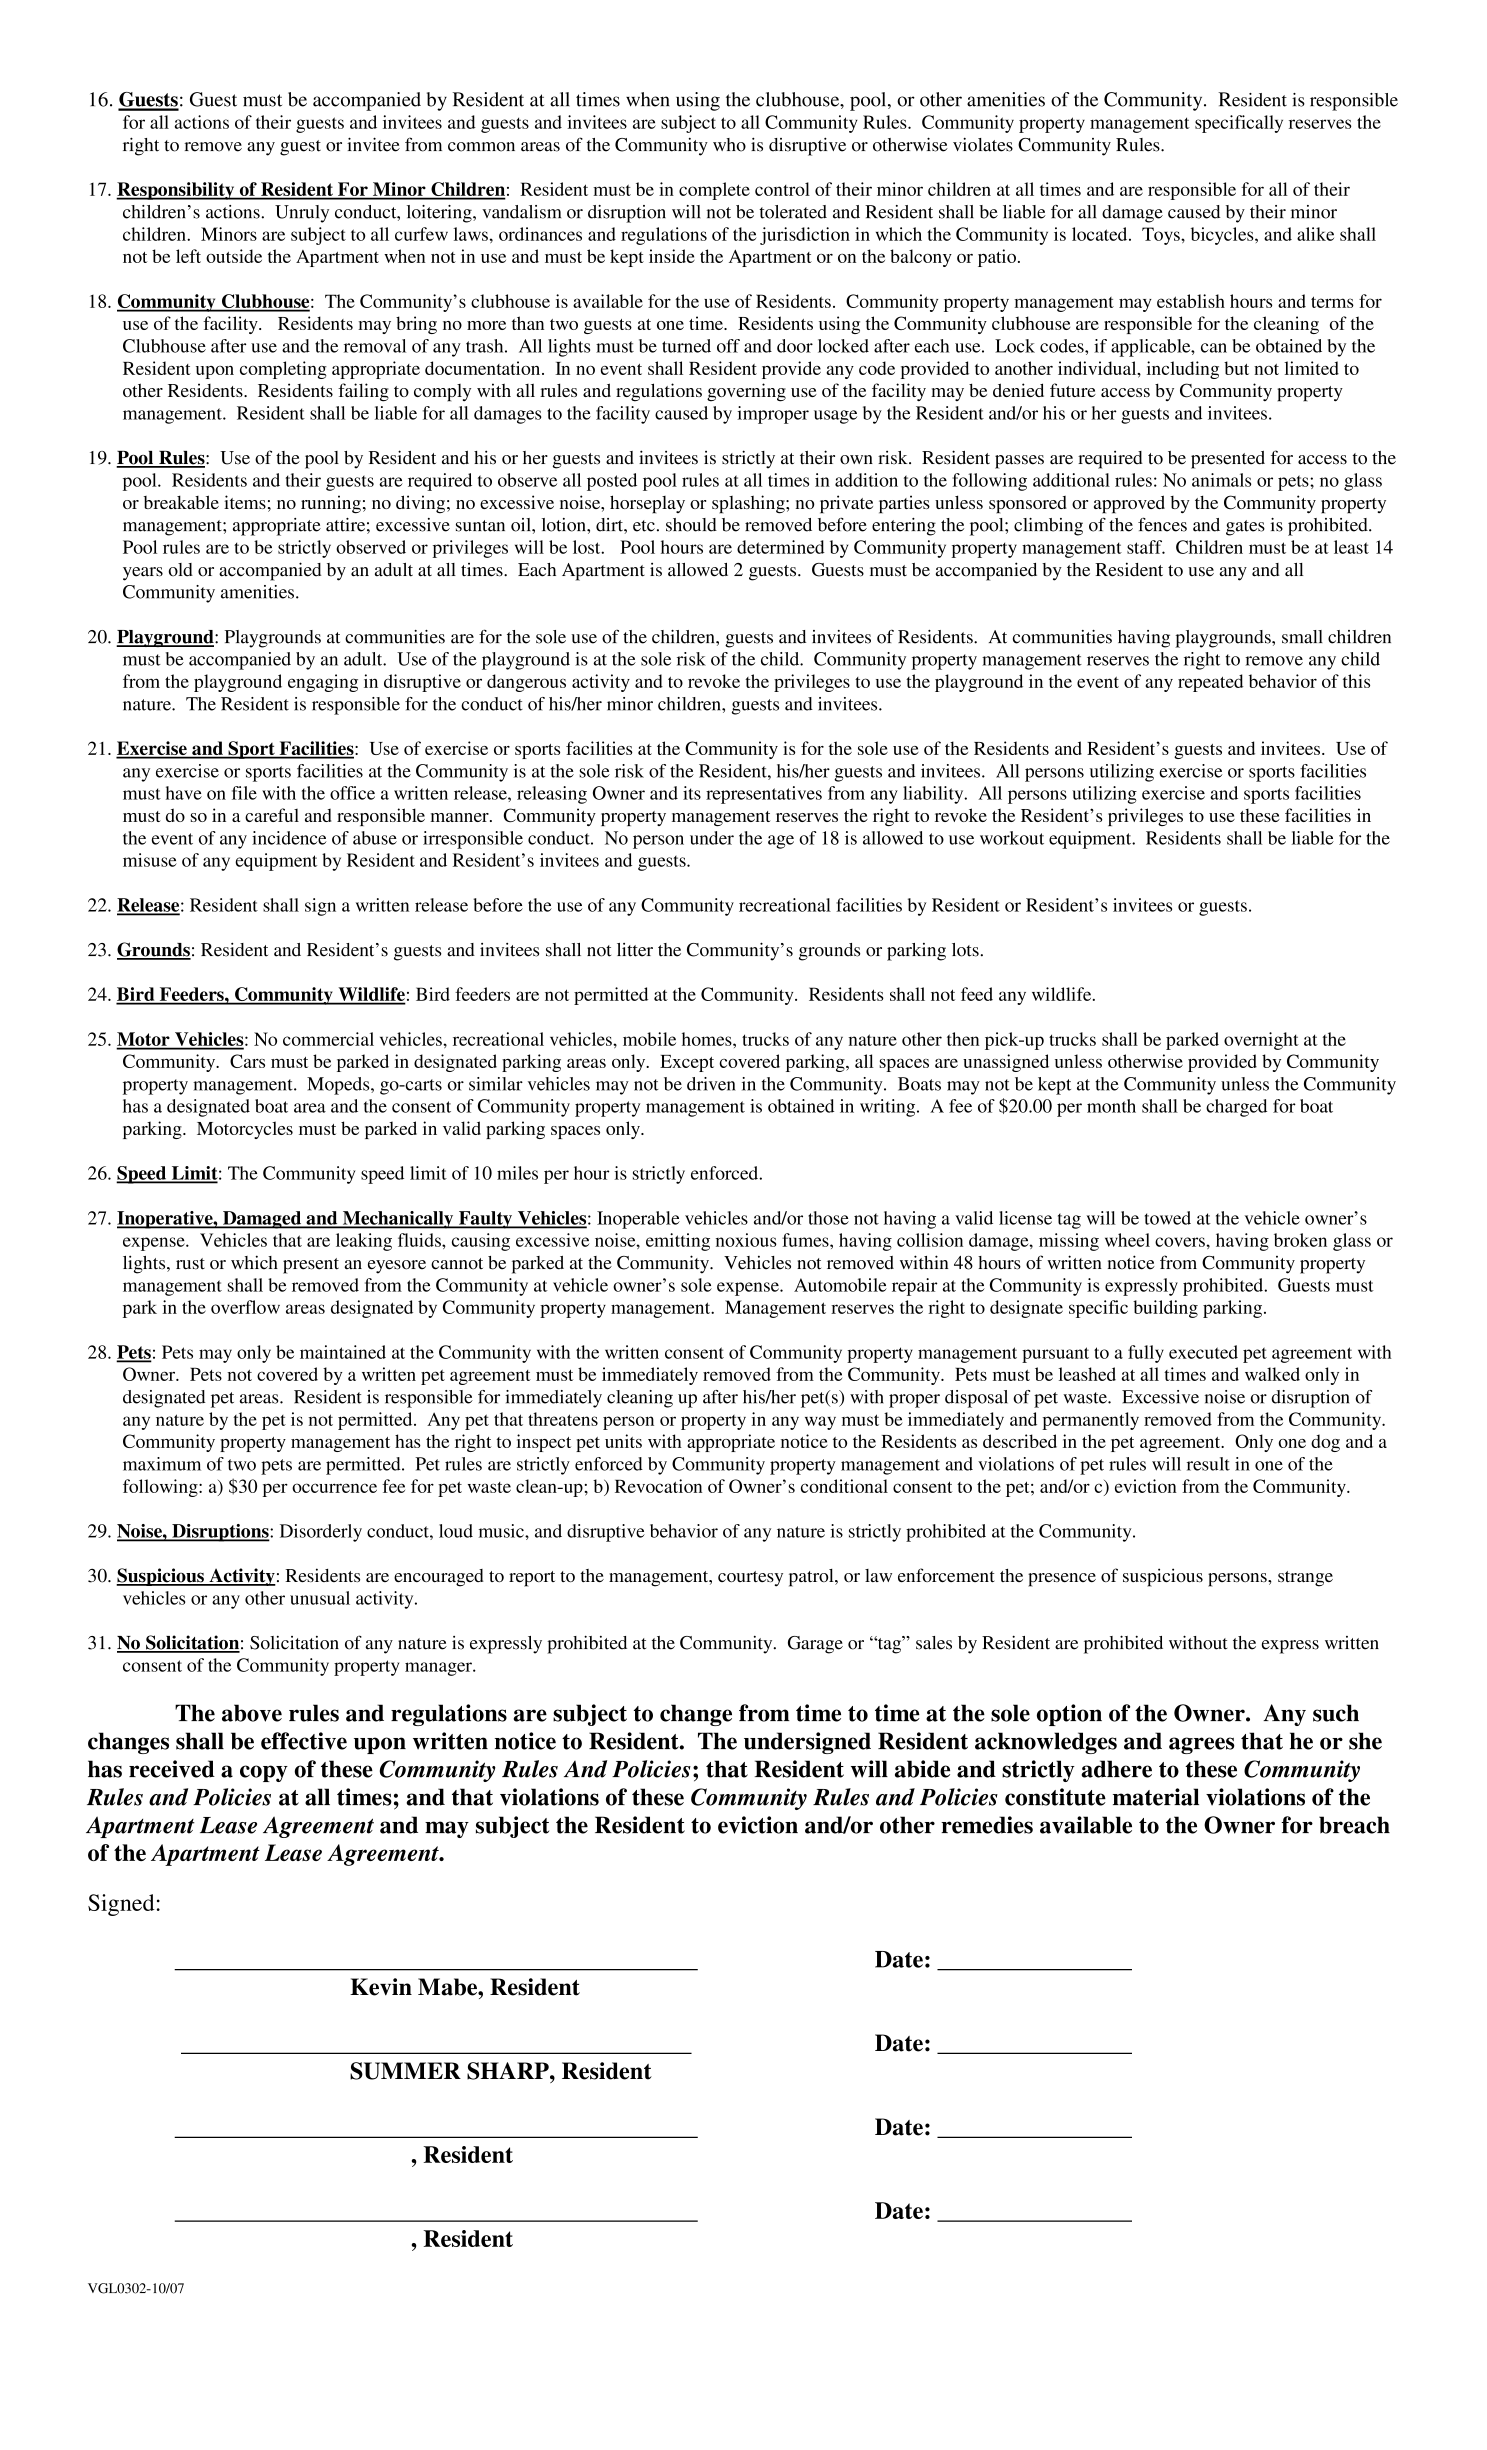 The width and height of the screenshot is (1487, 2450). Describe the element at coordinates (820, 1423) in the screenshot. I see `way` at that location.
